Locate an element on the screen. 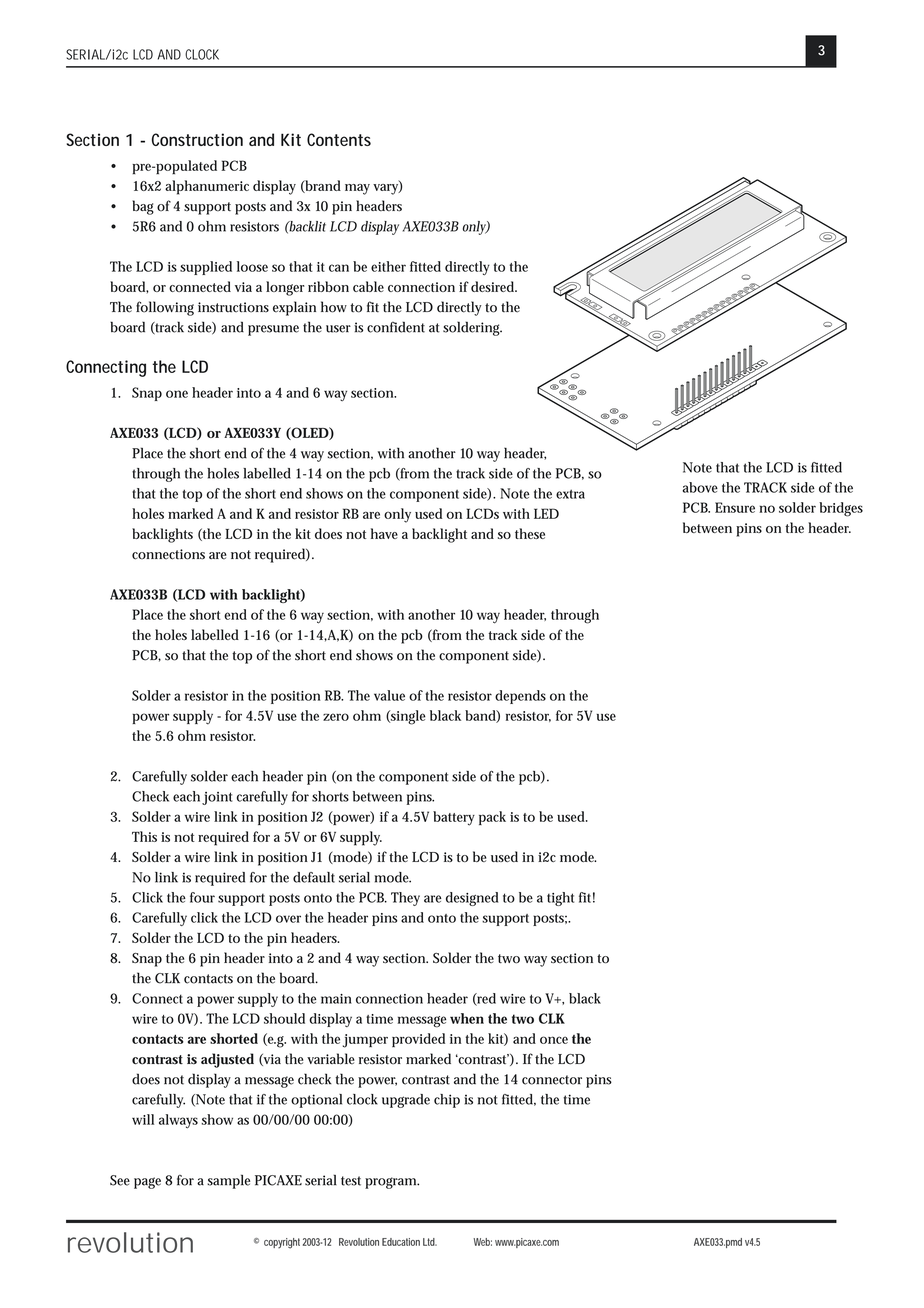 The width and height of the screenshot is (924, 1308). desired is located at coordinates (494, 286).
